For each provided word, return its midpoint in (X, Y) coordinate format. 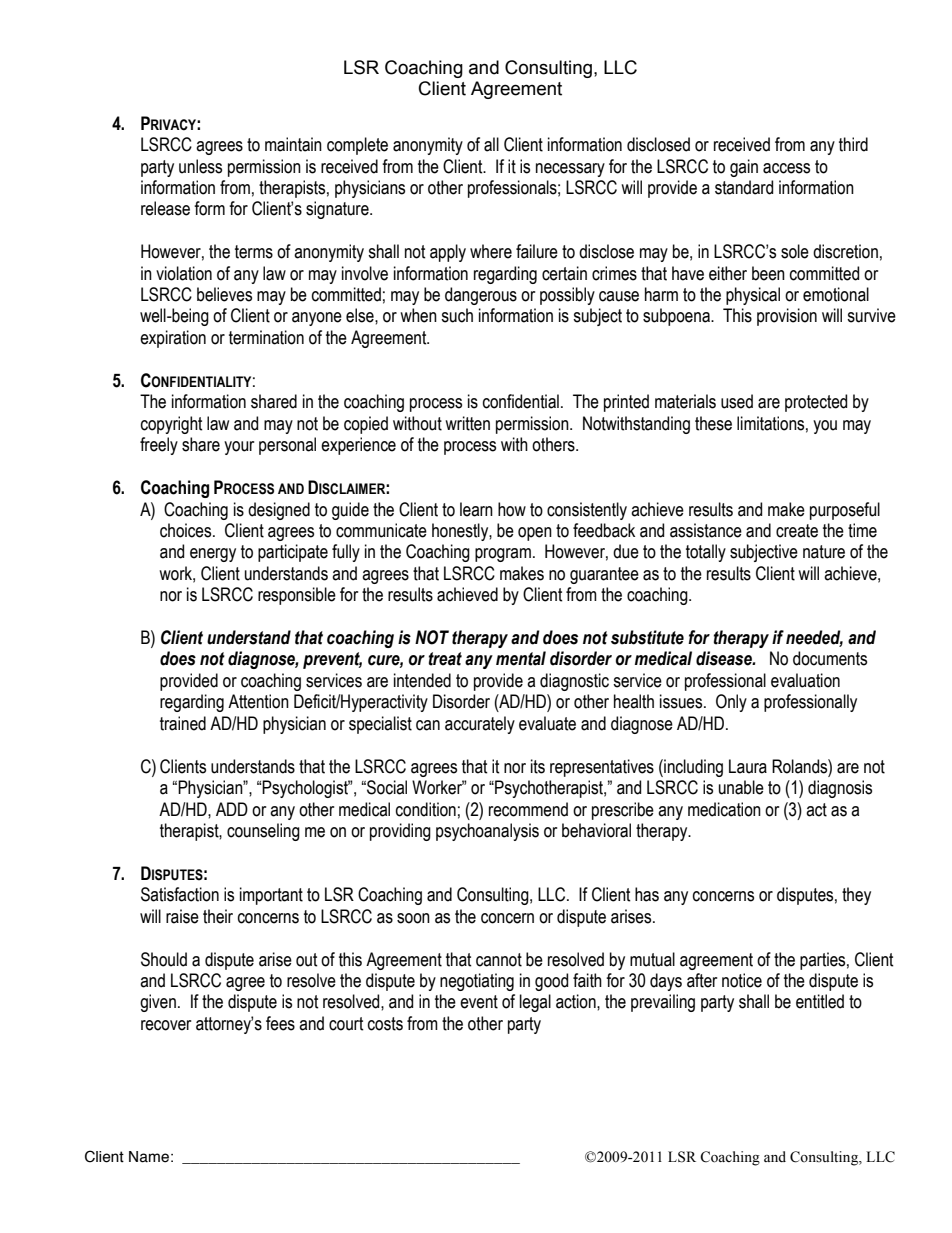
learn (476, 509)
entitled (820, 1001)
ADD (232, 809)
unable (741, 787)
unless (200, 166)
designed (279, 511)
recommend (528, 809)
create (797, 531)
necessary (570, 170)
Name (149, 1157)
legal (535, 1003)
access (786, 168)
